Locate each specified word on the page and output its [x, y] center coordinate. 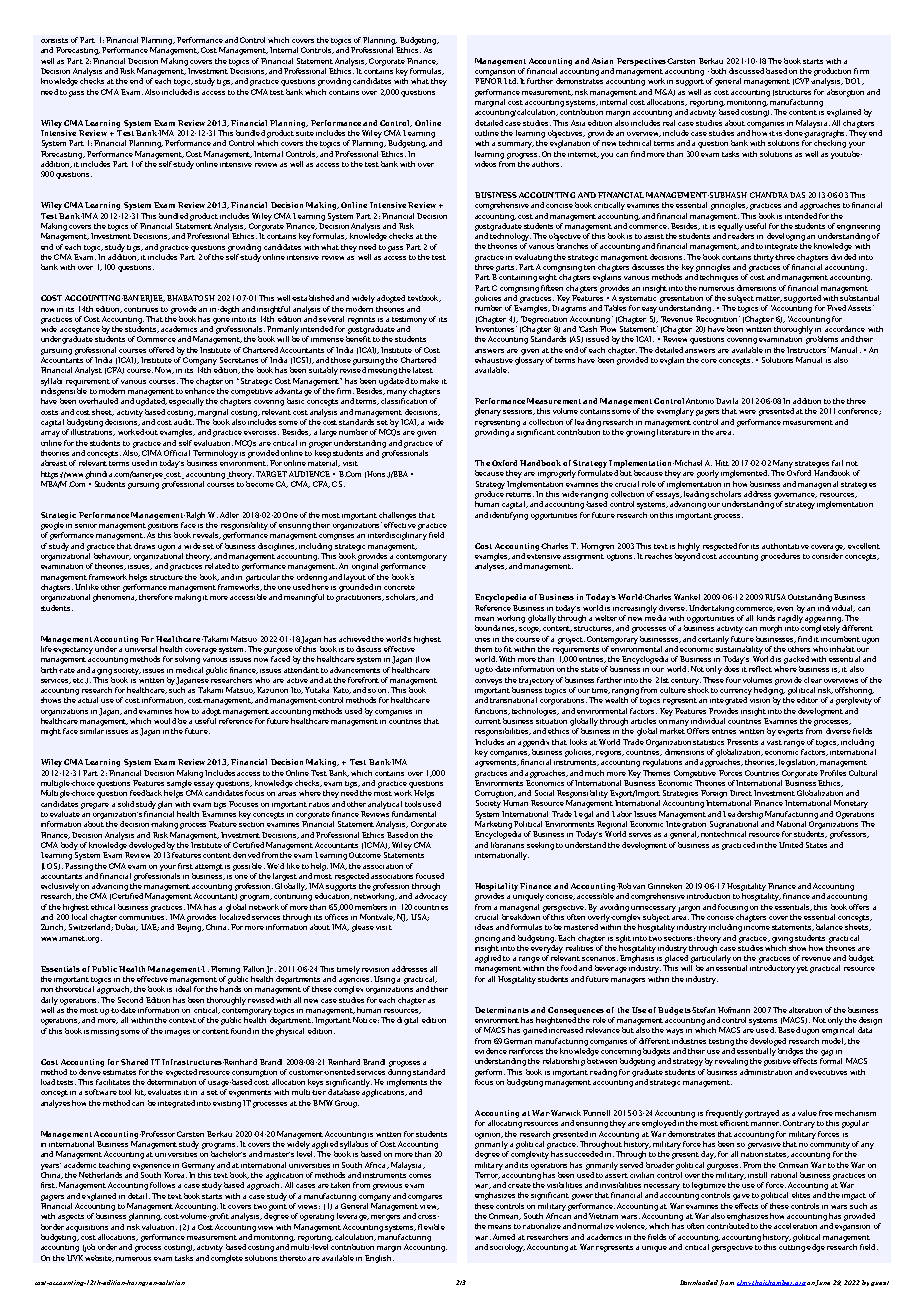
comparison [495, 73]
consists [54, 40]
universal [141, 647]
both [718, 71]
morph [771, 629]
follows [162, 1185]
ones [482, 640]
